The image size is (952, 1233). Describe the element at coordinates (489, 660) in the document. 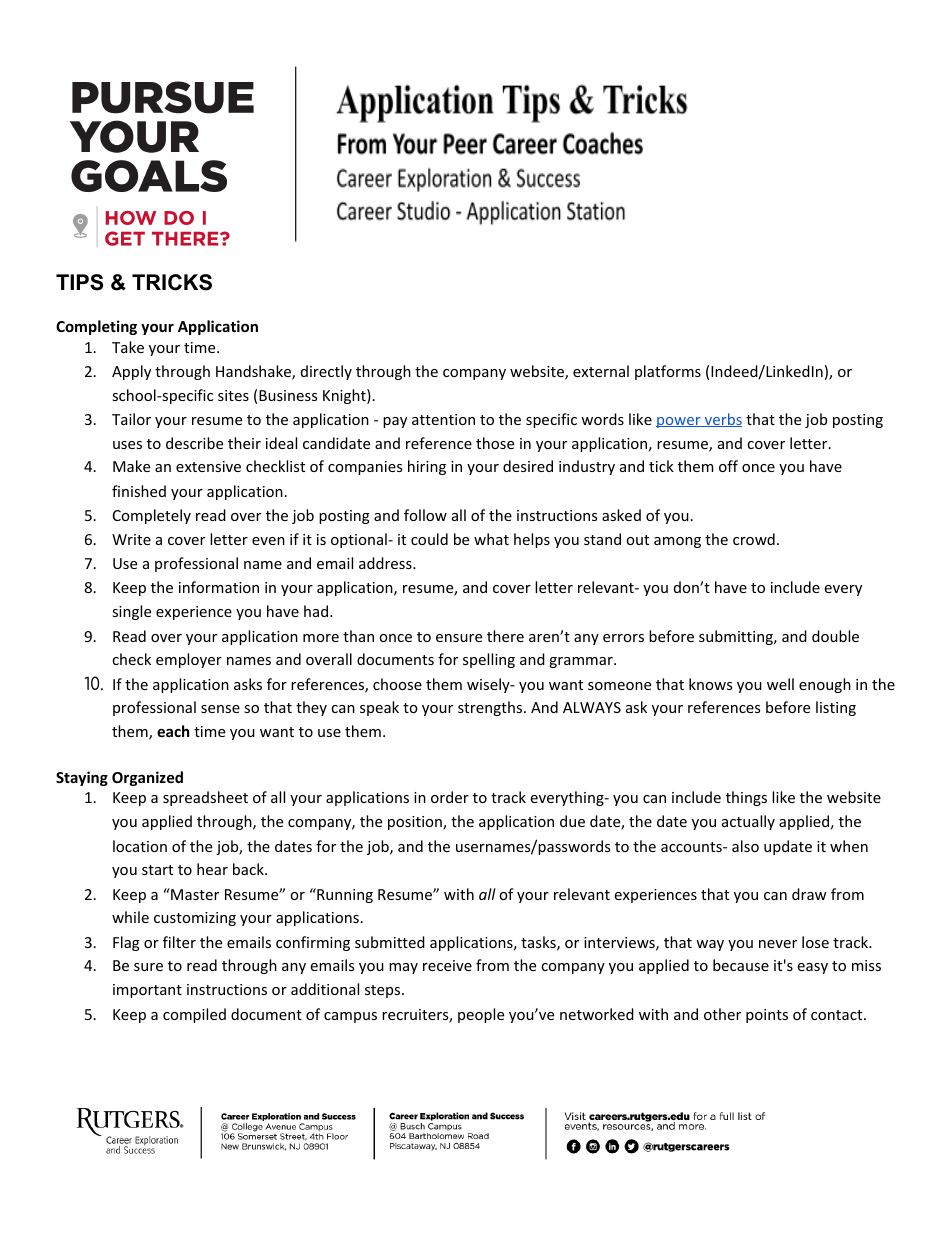

I see `spelling` at that location.
